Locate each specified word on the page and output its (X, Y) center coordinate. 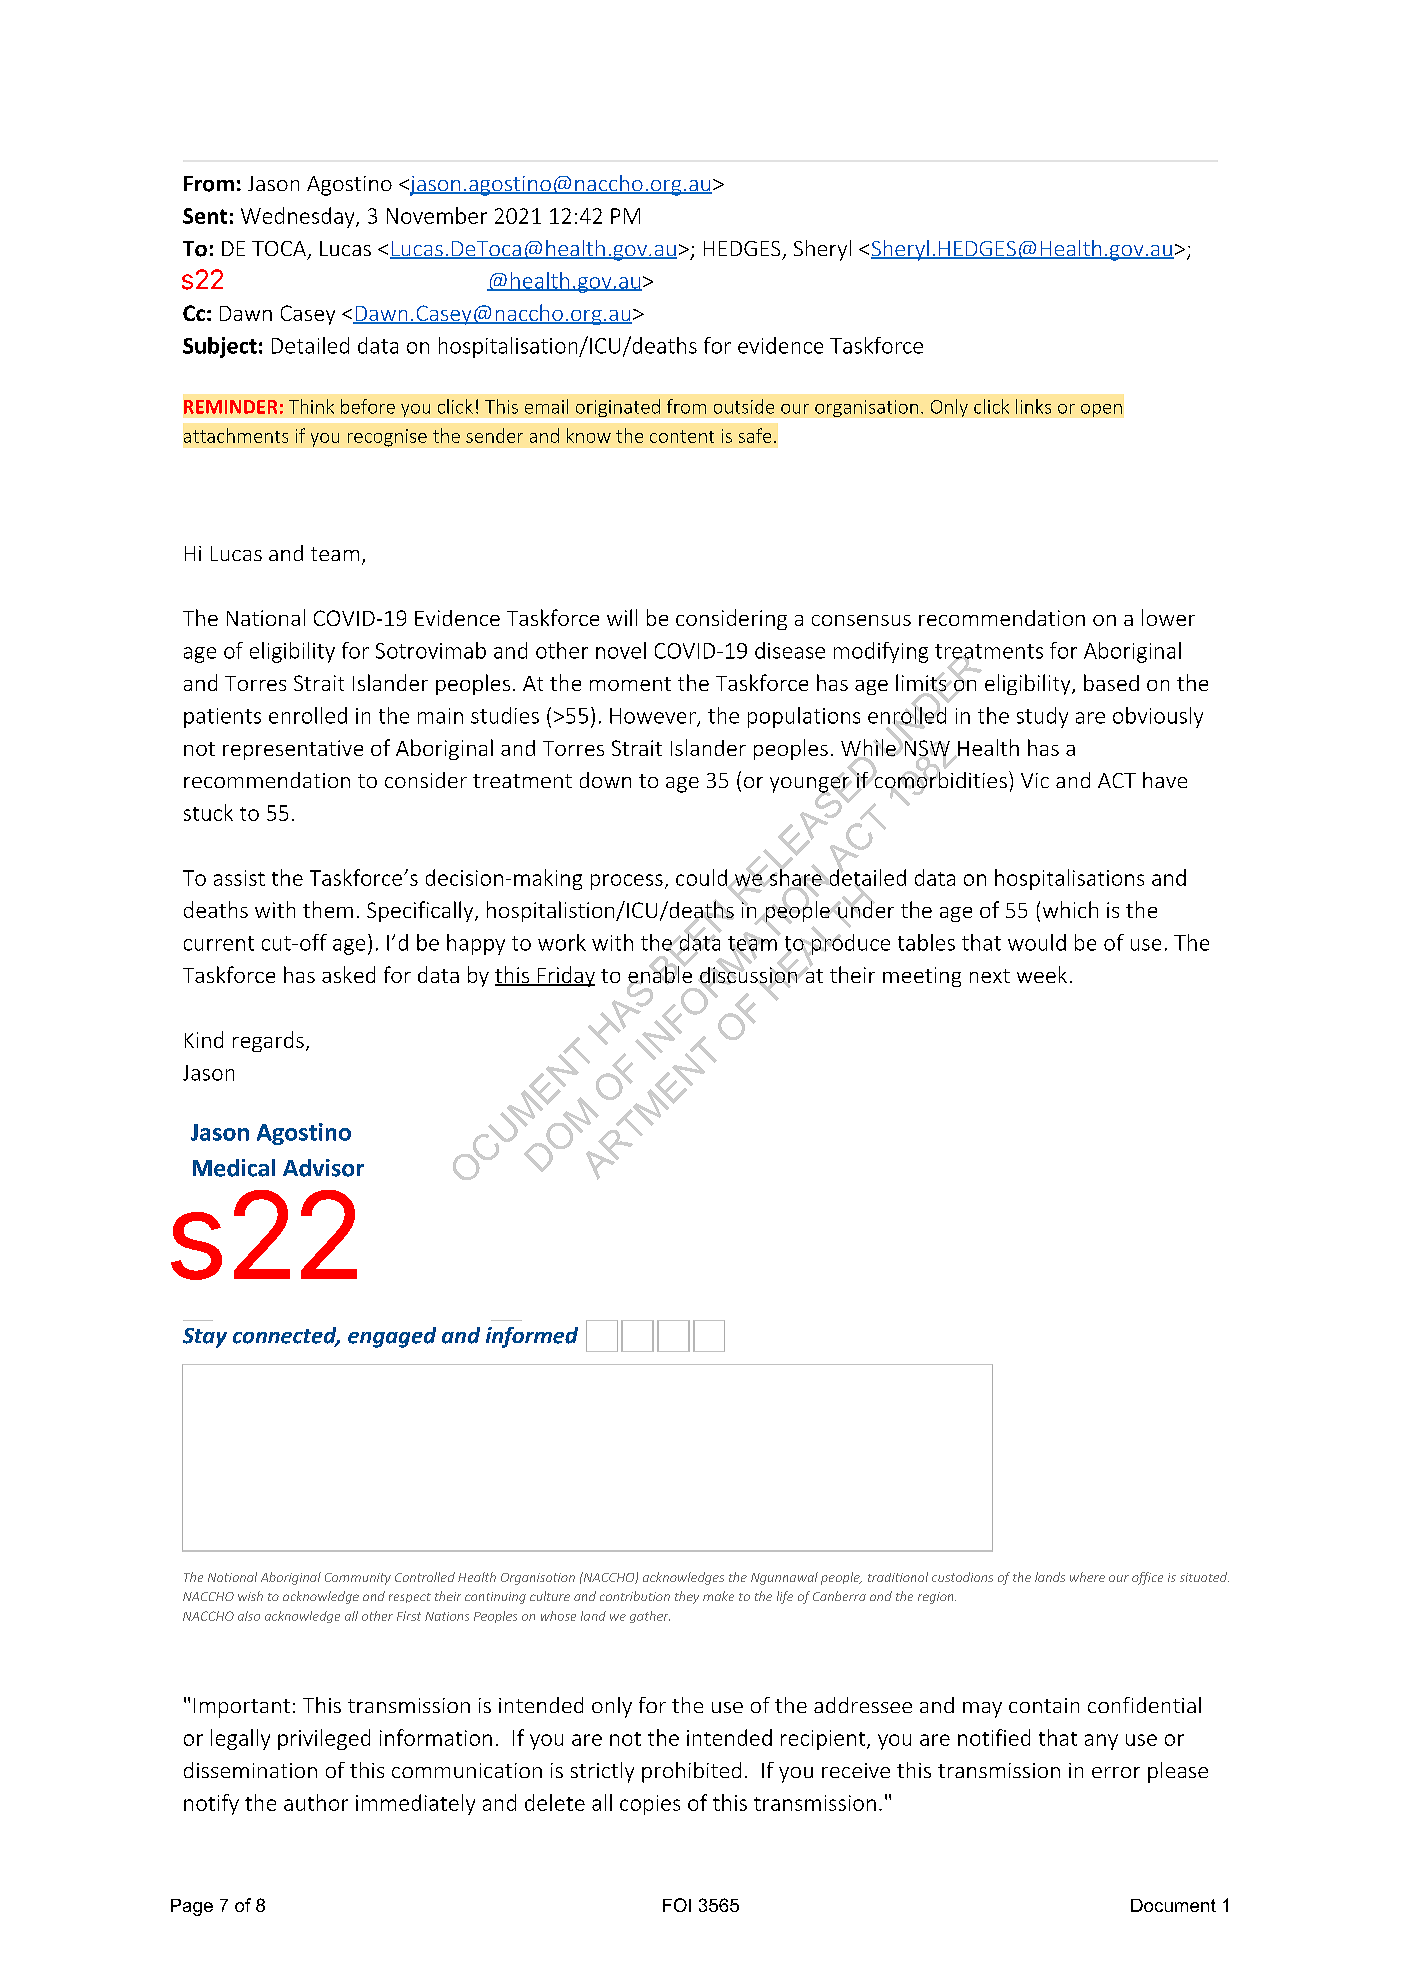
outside (744, 406)
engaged (392, 1337)
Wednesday (299, 217)
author (316, 1802)
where (1087, 1577)
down (605, 780)
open (1101, 410)
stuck (208, 812)
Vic (1035, 780)
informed (532, 1337)
